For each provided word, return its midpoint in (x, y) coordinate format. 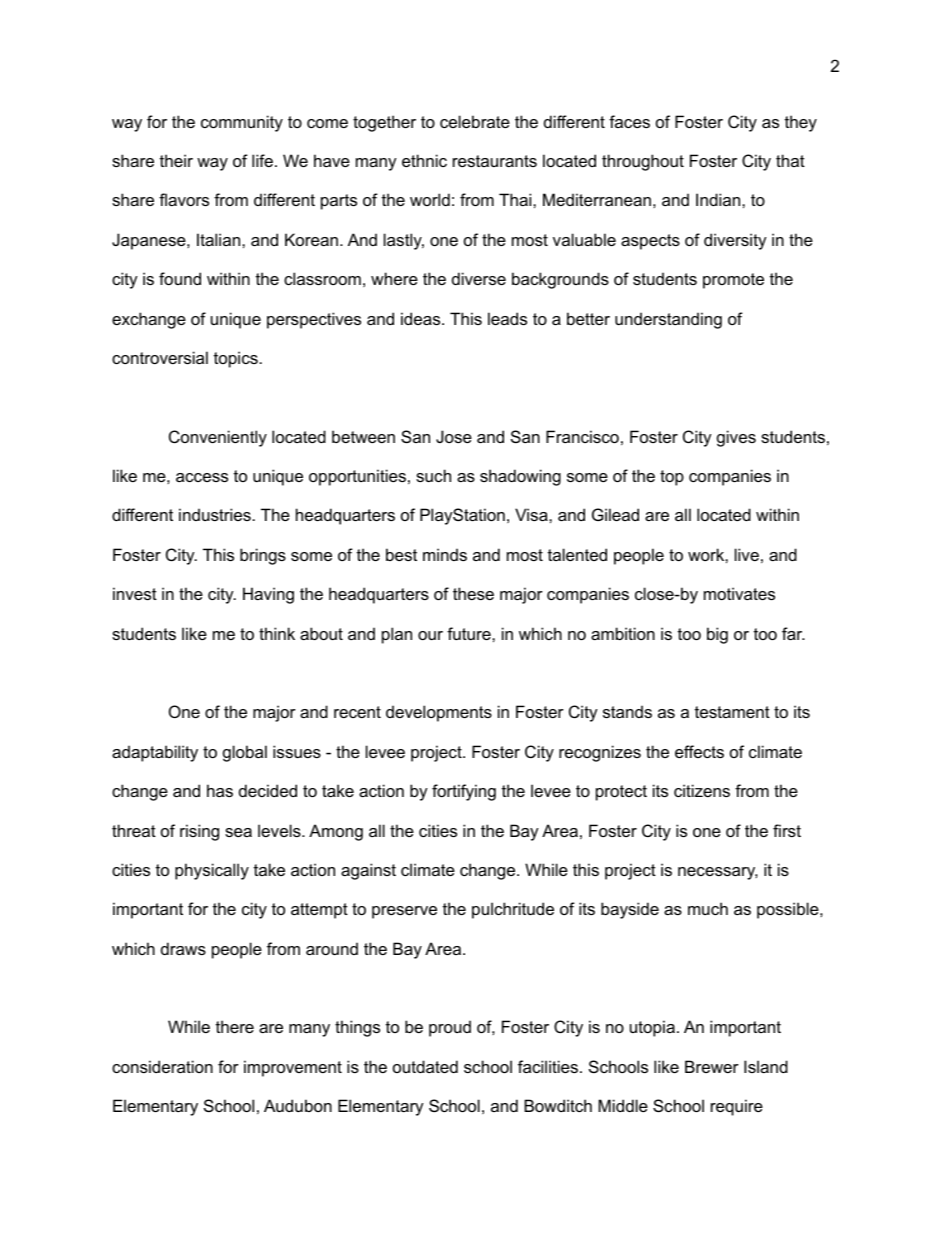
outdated (425, 1066)
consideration (162, 1066)
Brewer (712, 1066)
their (176, 160)
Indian (719, 199)
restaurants (495, 161)
